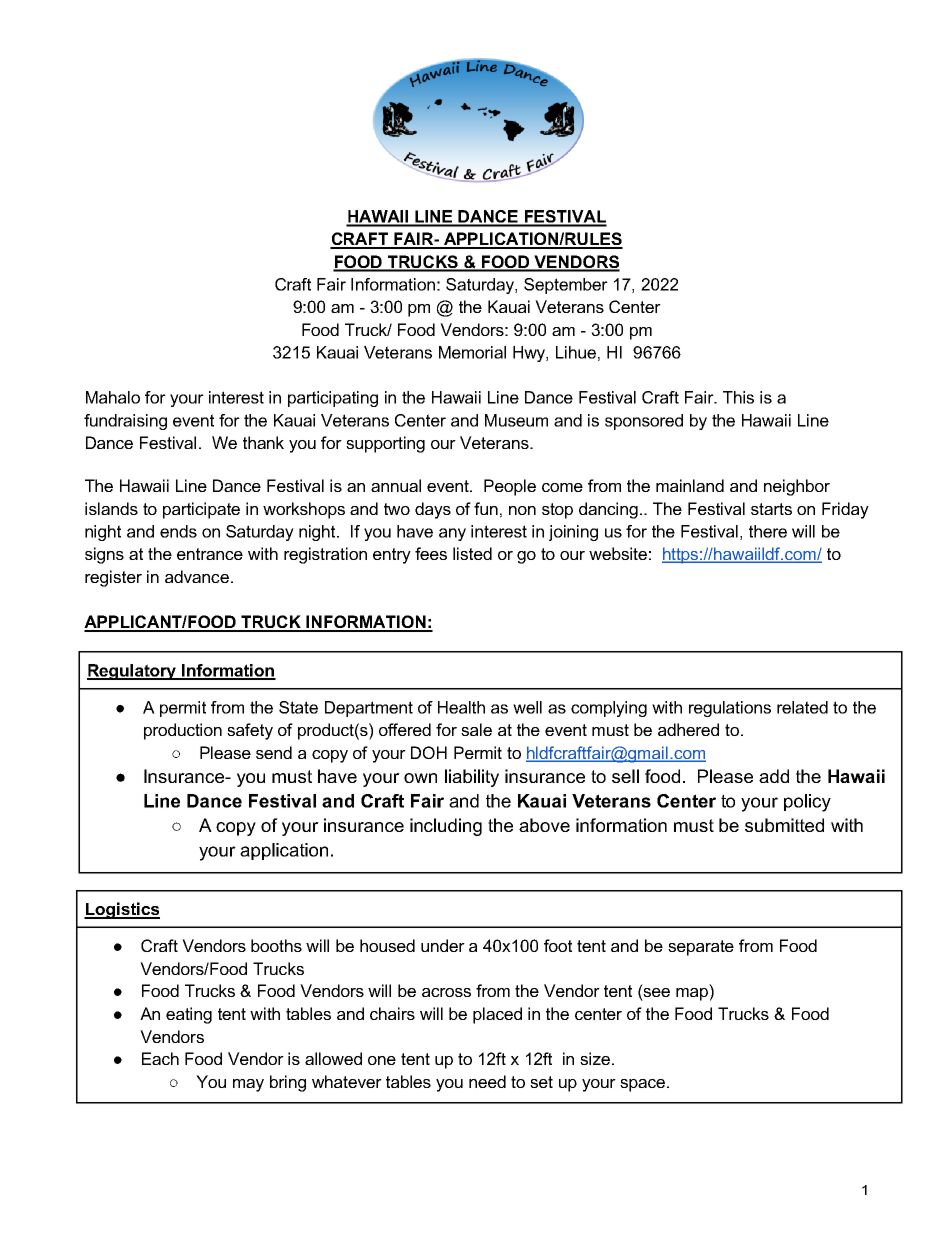 This image has height=1233, width=952. Describe the element at coordinates (461, 707) in the image. I see `Health` at that location.
